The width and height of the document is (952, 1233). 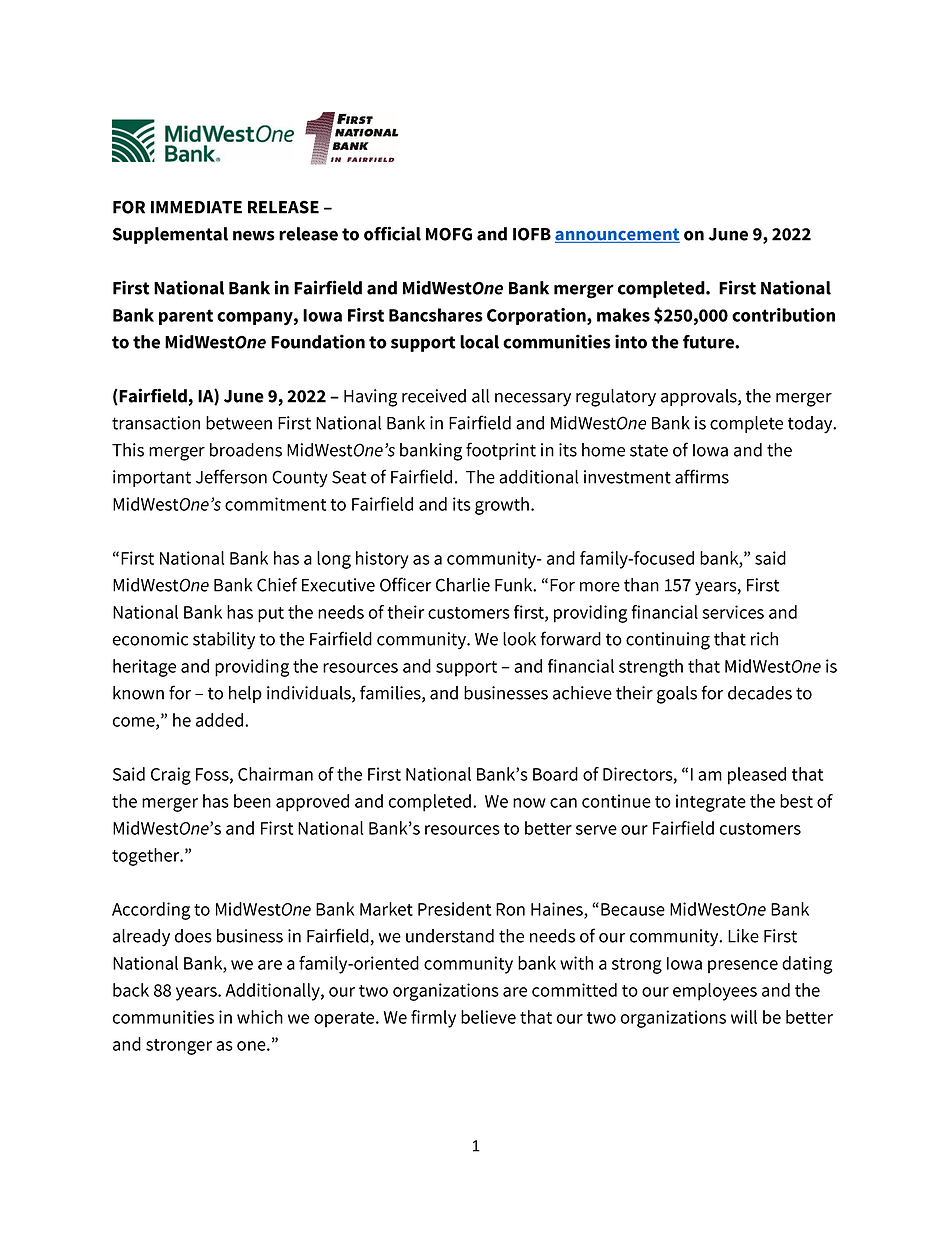 I want to click on Charlie, so click(x=463, y=585).
